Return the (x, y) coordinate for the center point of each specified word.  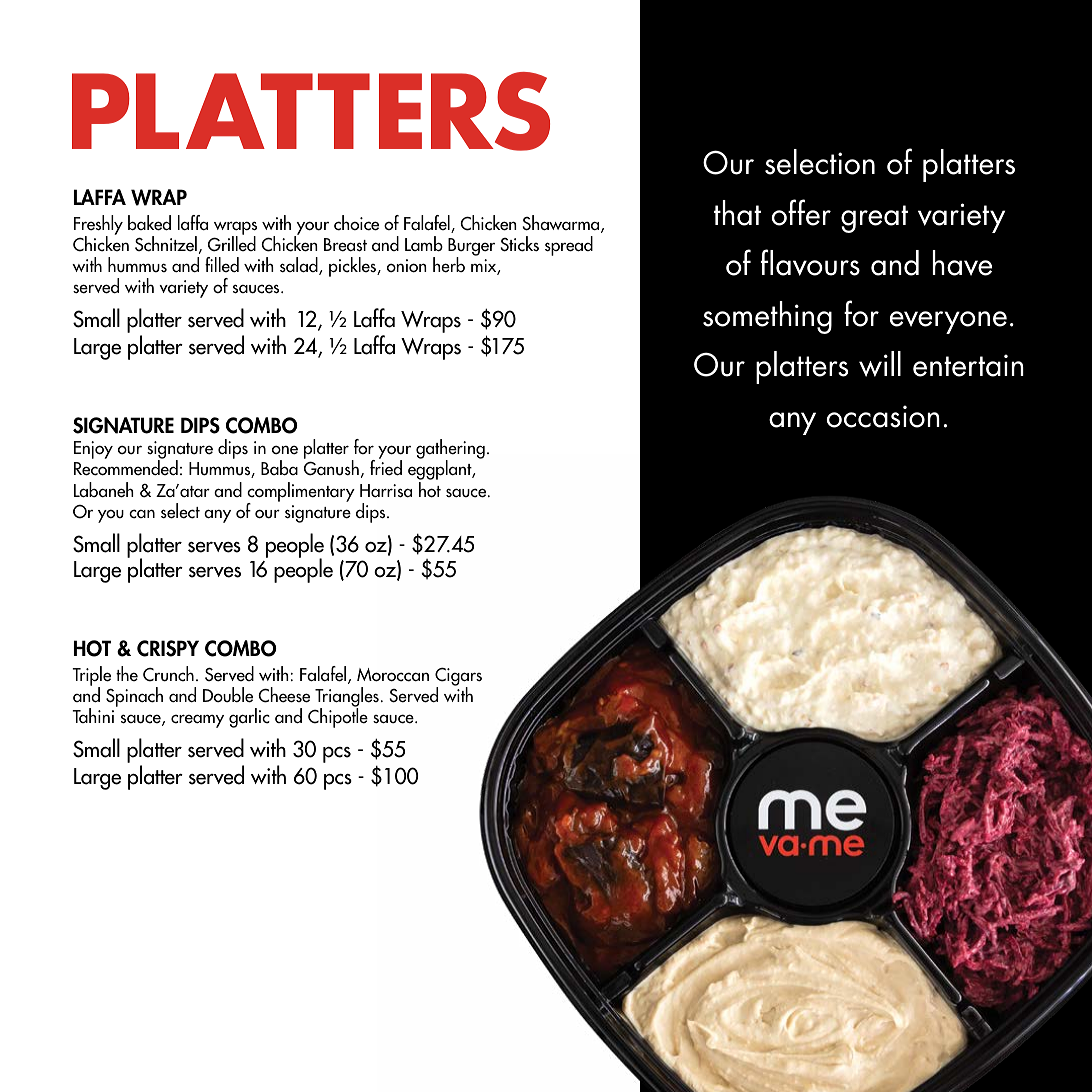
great (874, 219)
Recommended (126, 468)
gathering (450, 450)
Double (228, 695)
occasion (883, 416)
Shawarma (562, 224)
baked (149, 223)
